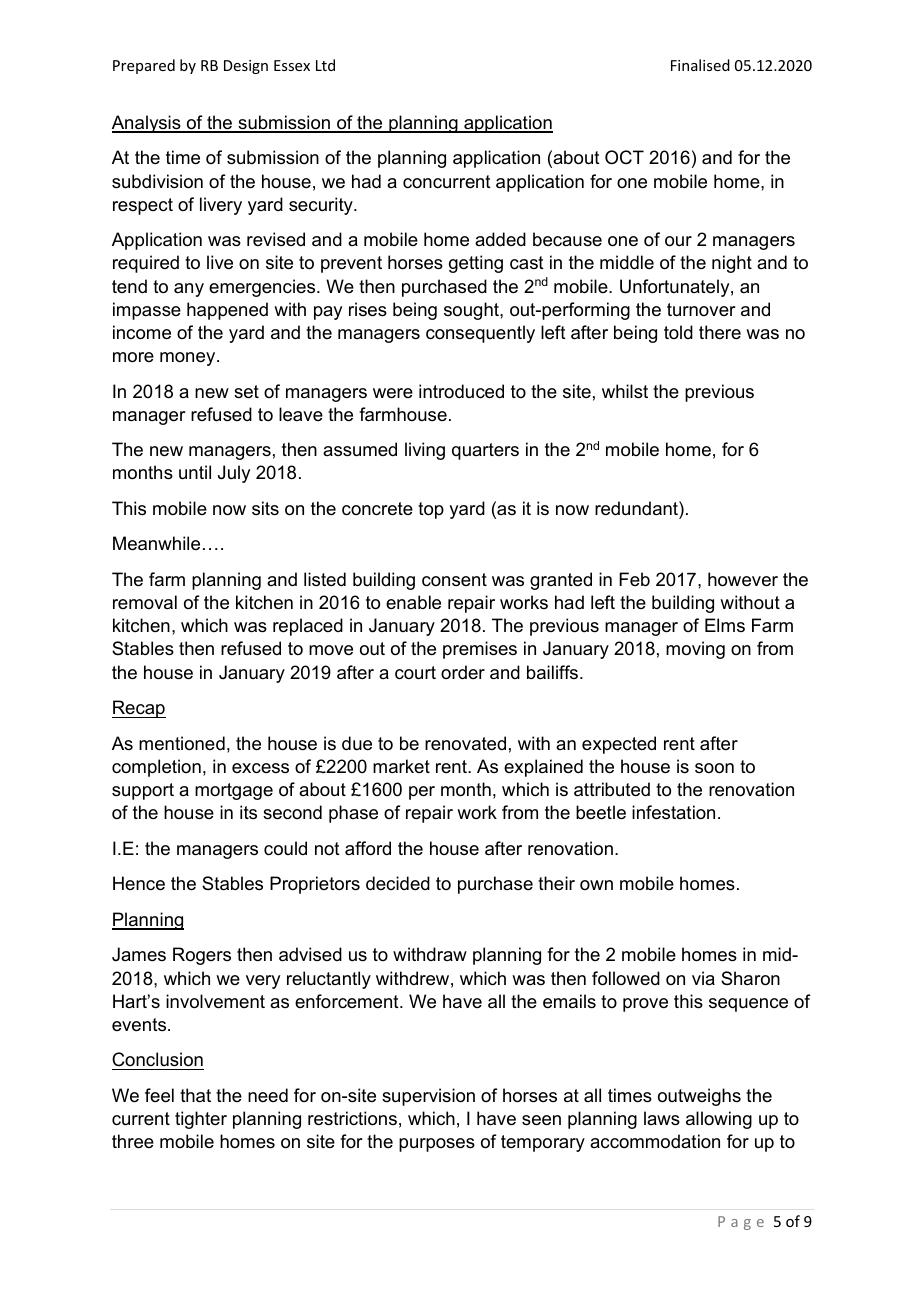  What do you see at coordinates (246, 67) in the image?
I see `Design` at bounding box center [246, 67].
